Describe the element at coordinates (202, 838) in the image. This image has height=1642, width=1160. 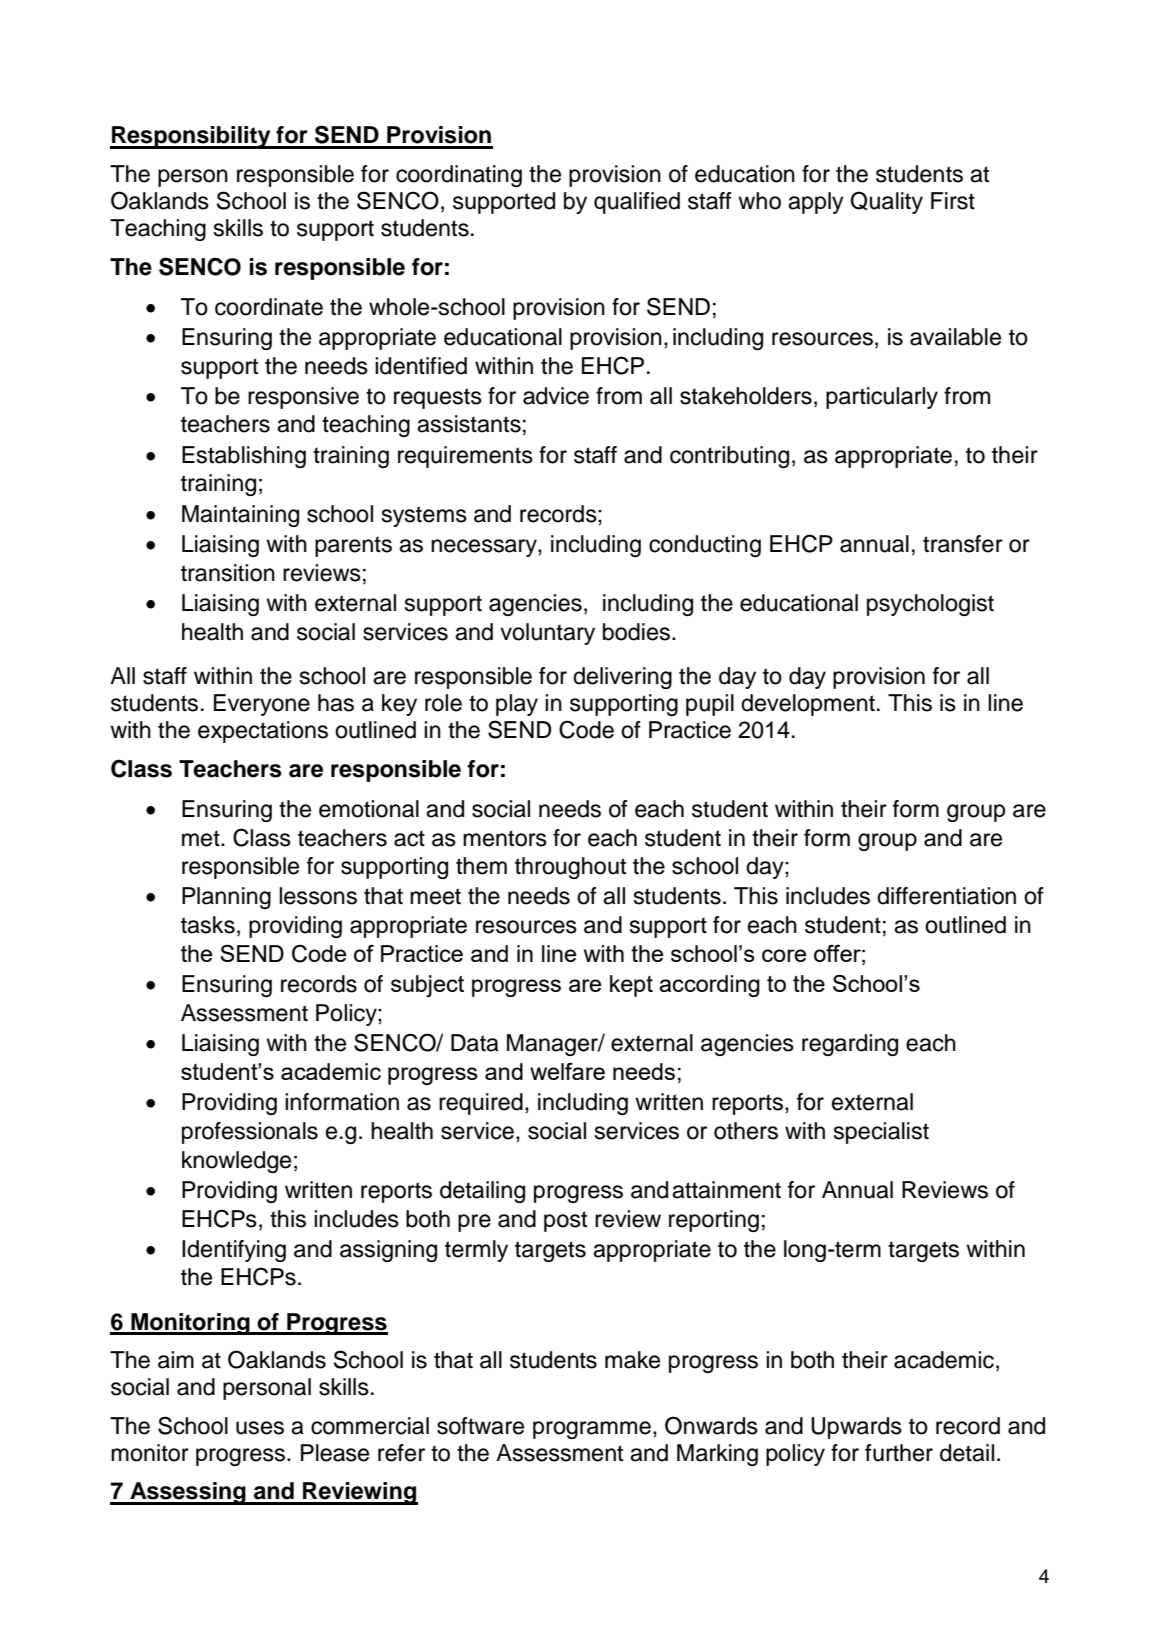
I see `met` at that location.
